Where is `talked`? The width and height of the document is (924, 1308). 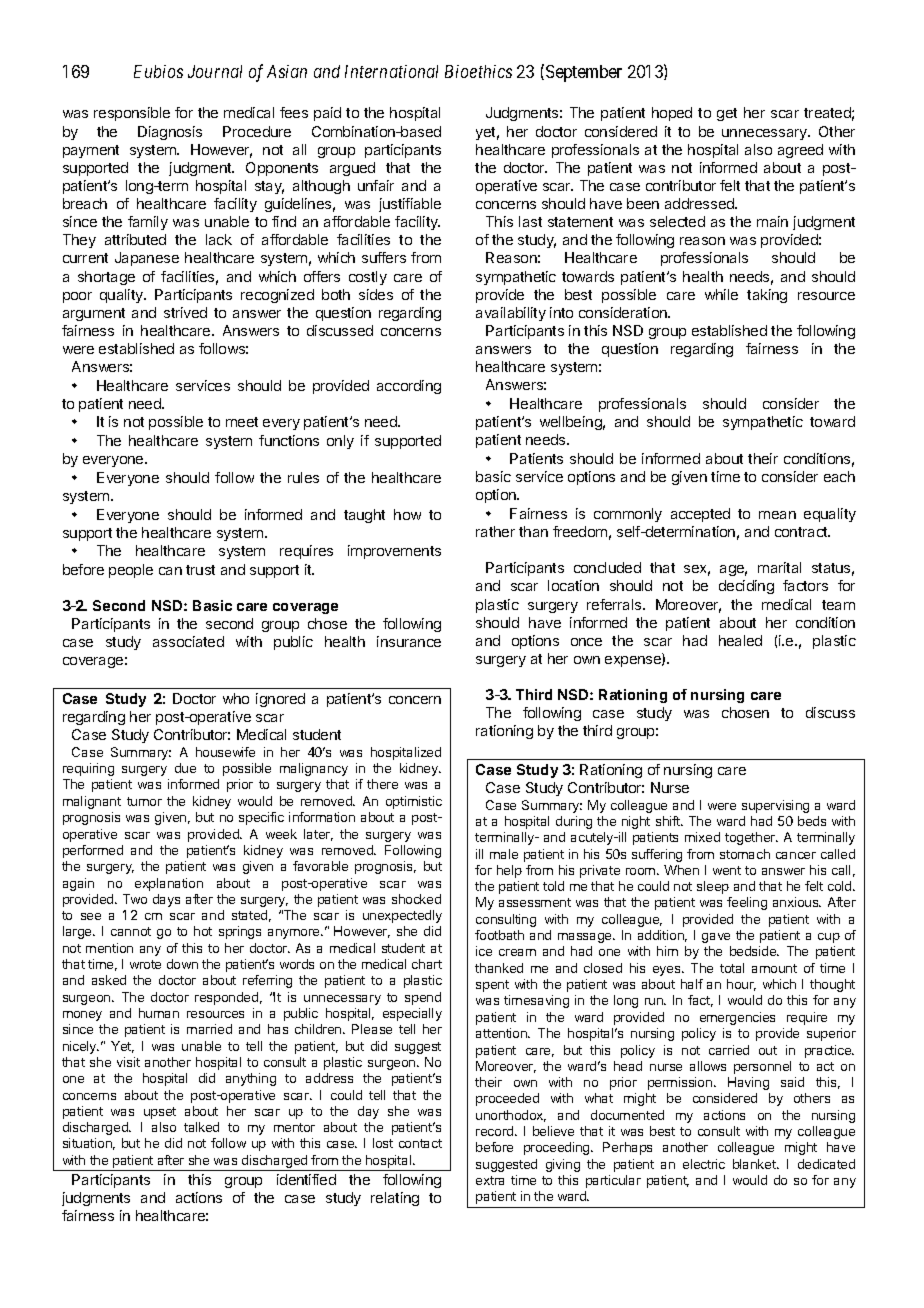
talked is located at coordinates (201, 1127).
